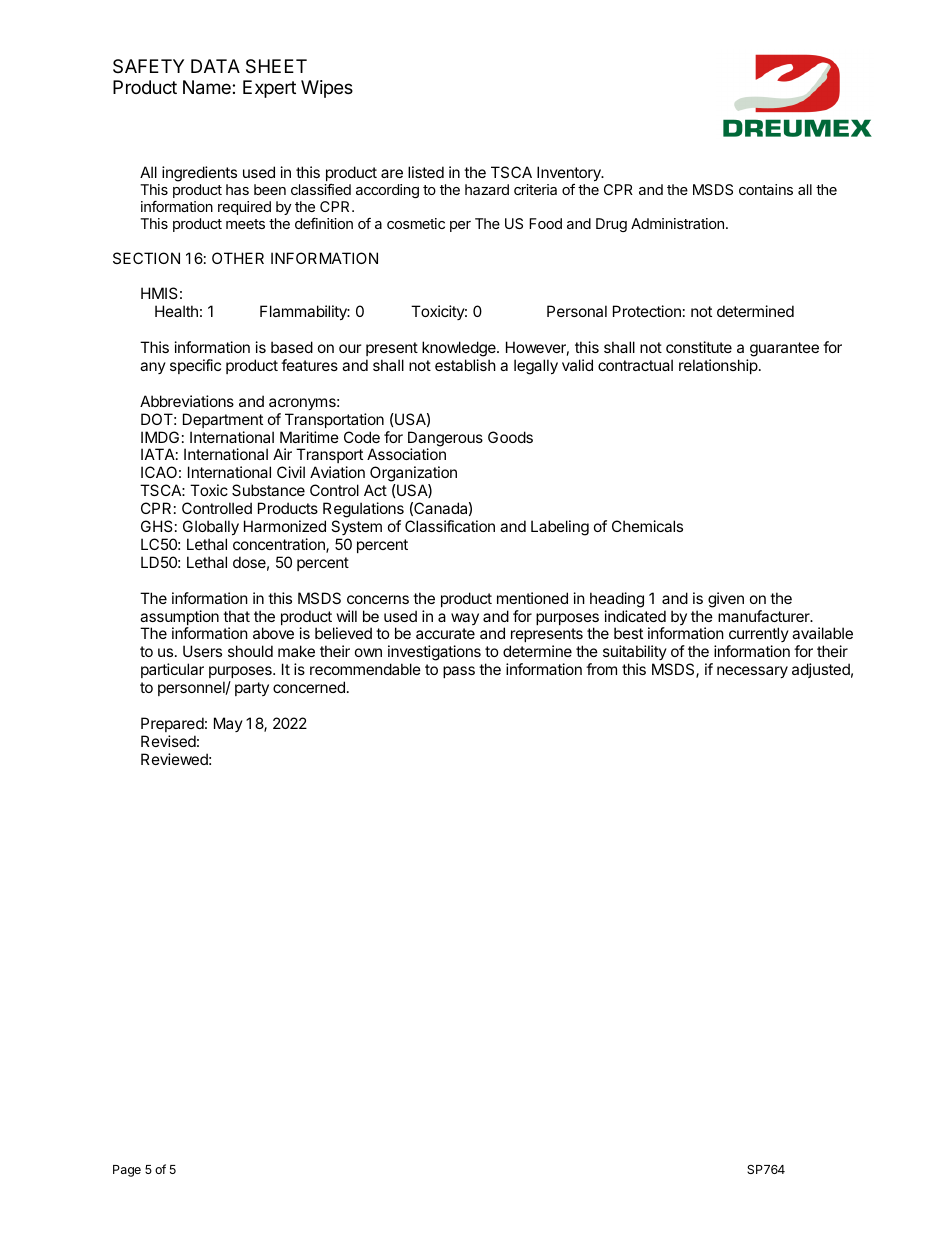 Image resolution: width=952 pixels, height=1233 pixels. What do you see at coordinates (718, 366) in the screenshot?
I see `relationship` at bounding box center [718, 366].
